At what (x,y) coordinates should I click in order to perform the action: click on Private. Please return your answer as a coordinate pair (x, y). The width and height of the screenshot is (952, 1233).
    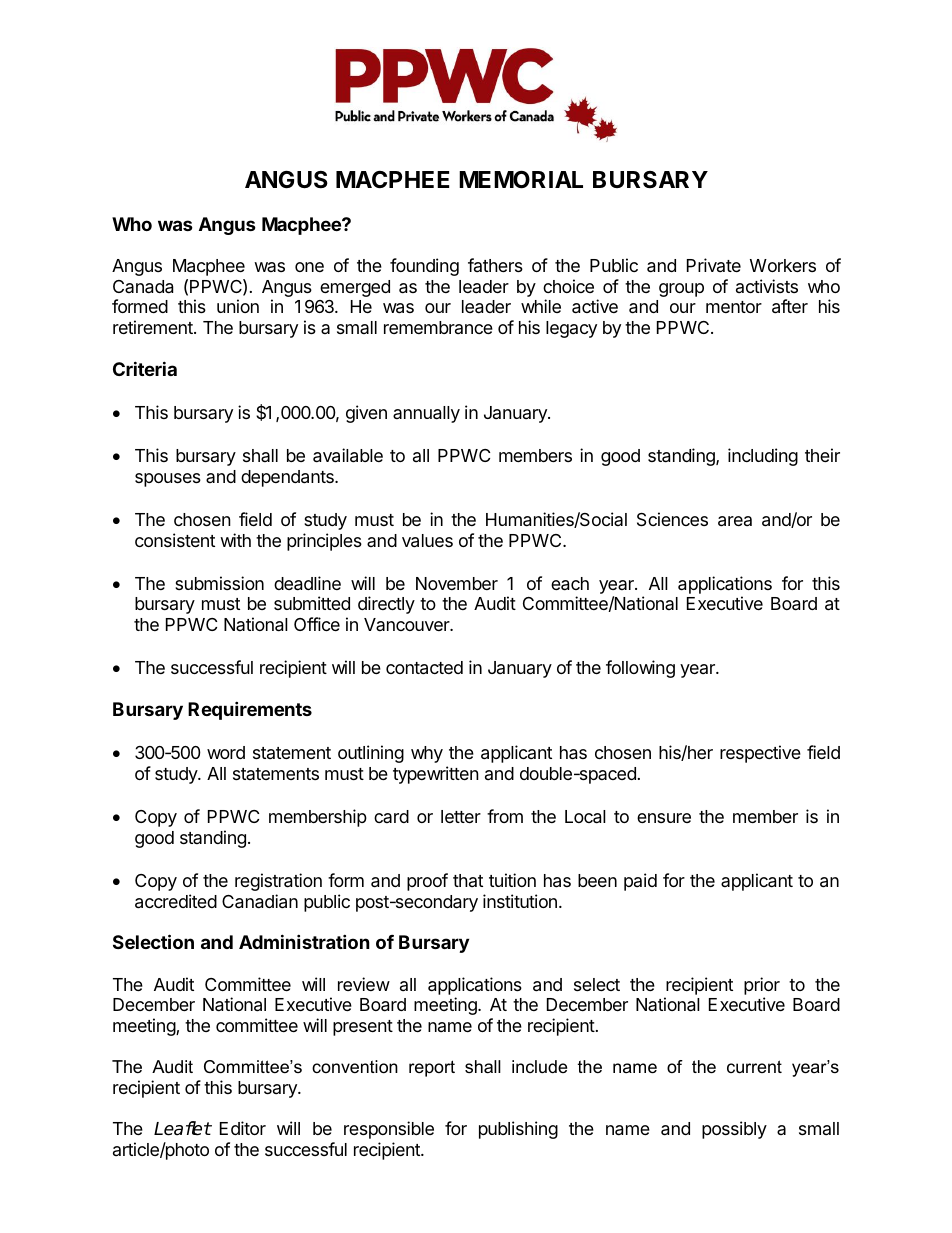
    Looking at the image, I should click on (714, 265).
